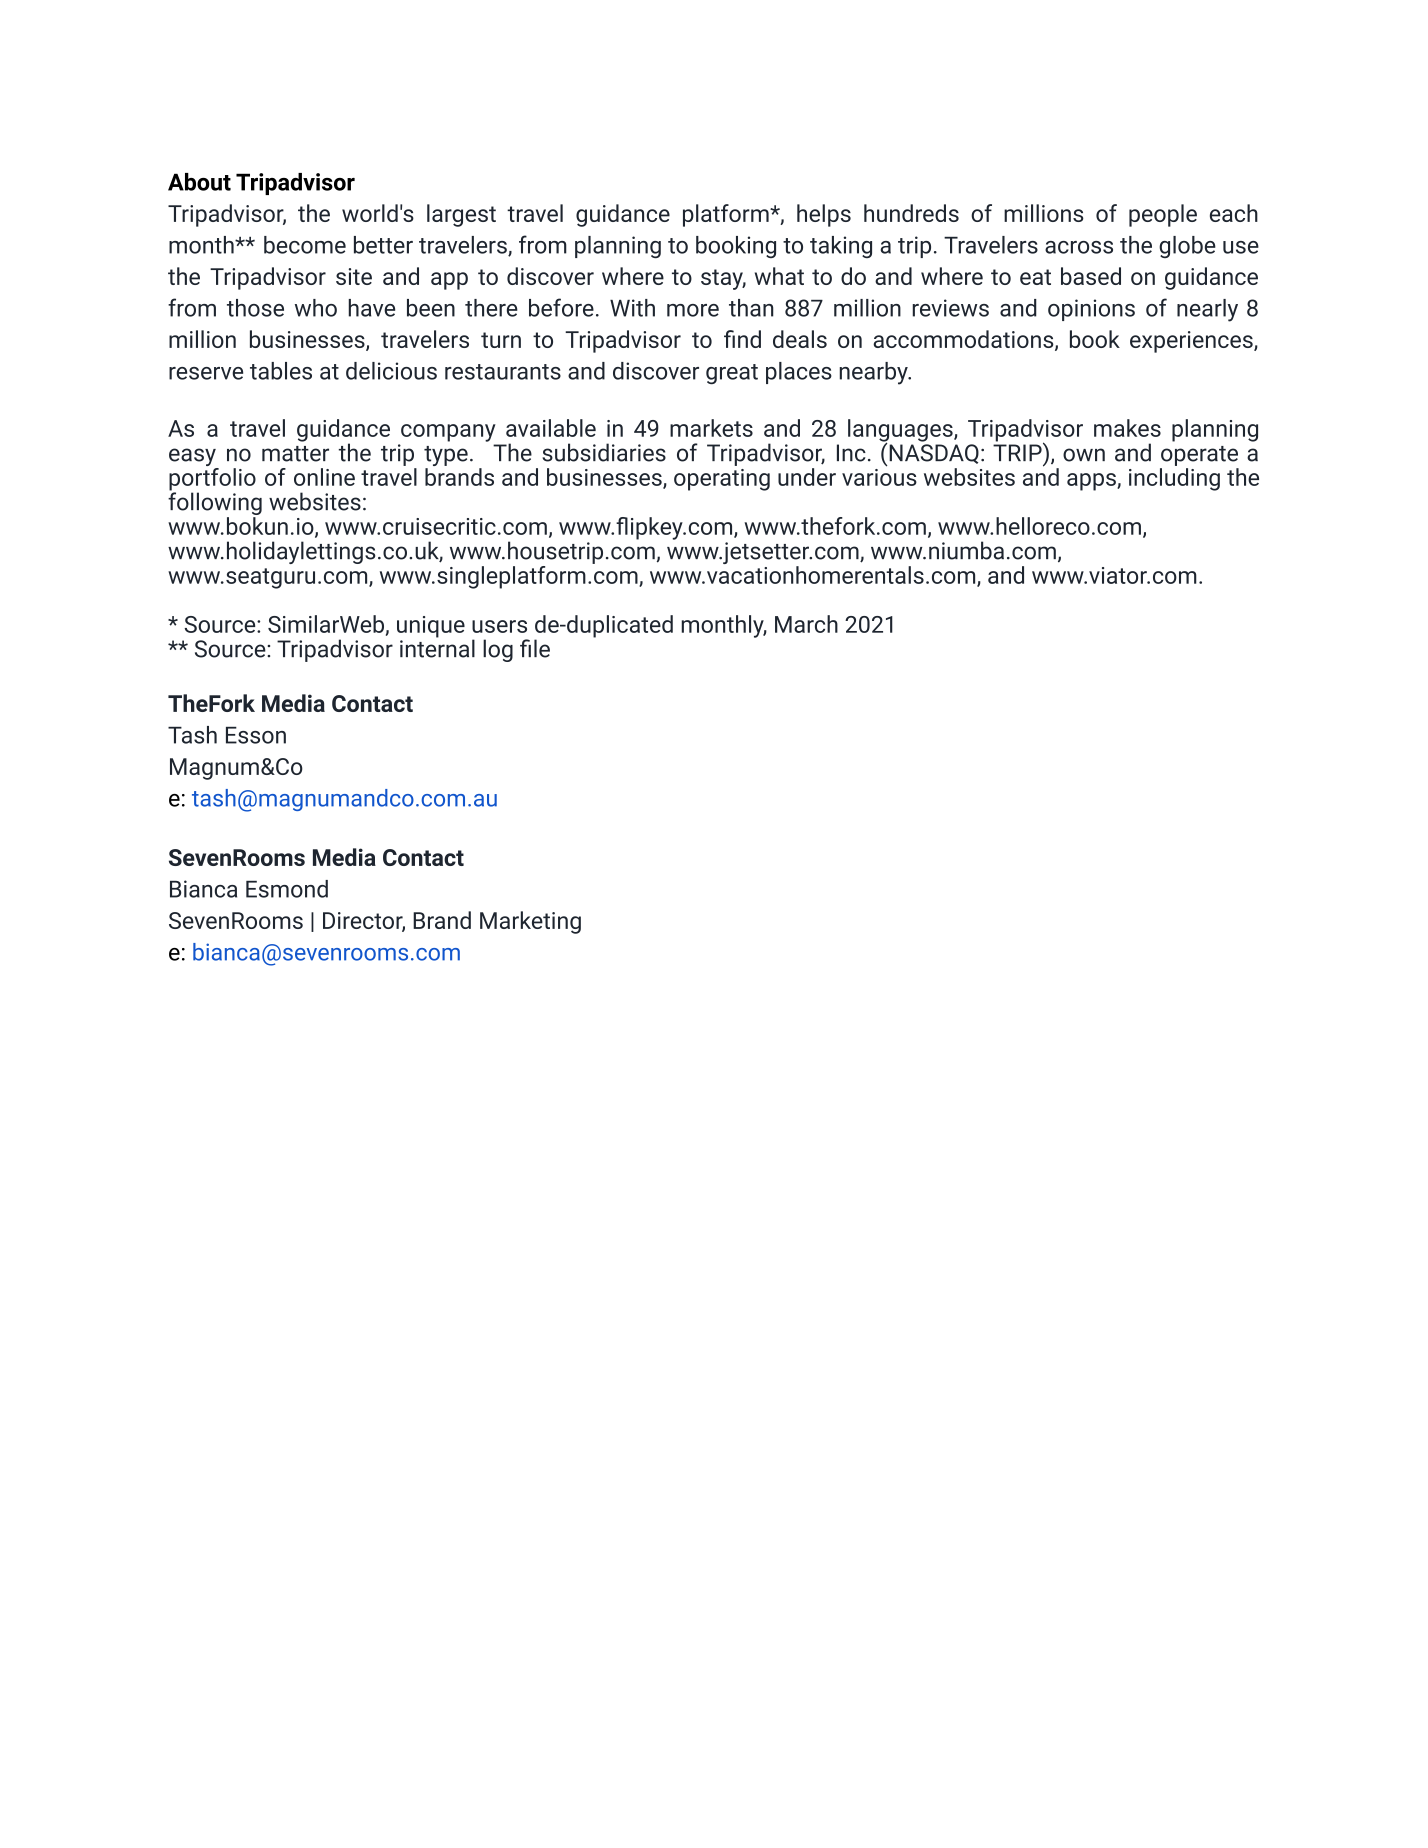 The image size is (1428, 1848). Describe the element at coordinates (305, 245) in the document. I see `become` at that location.
